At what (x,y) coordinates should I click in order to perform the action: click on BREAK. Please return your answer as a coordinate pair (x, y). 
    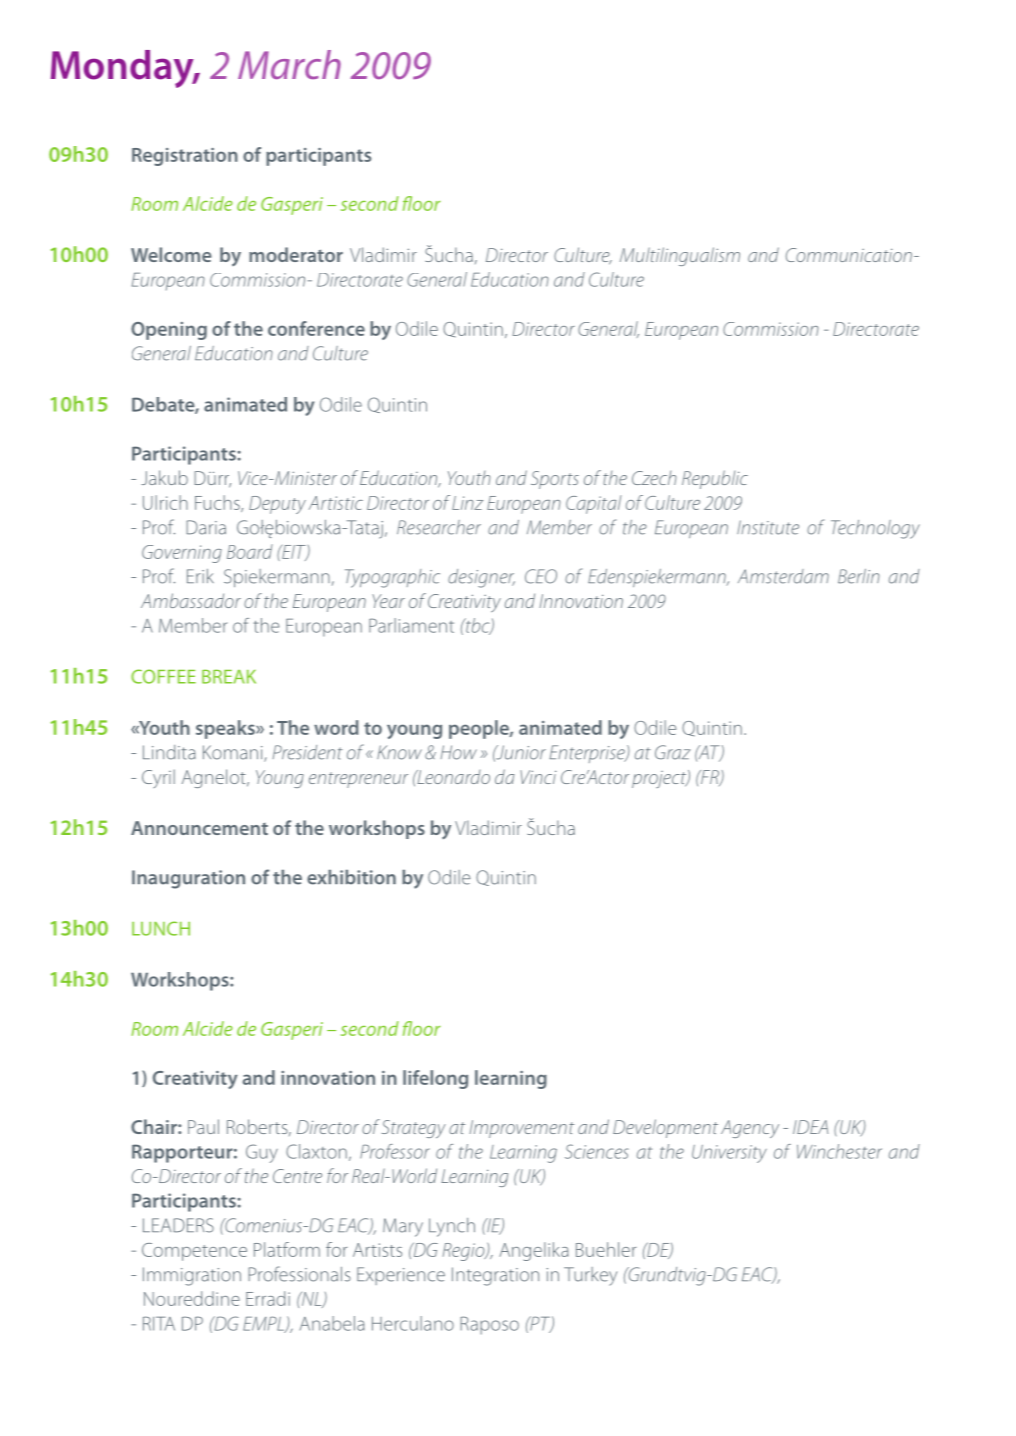
    Looking at the image, I should click on (229, 676).
